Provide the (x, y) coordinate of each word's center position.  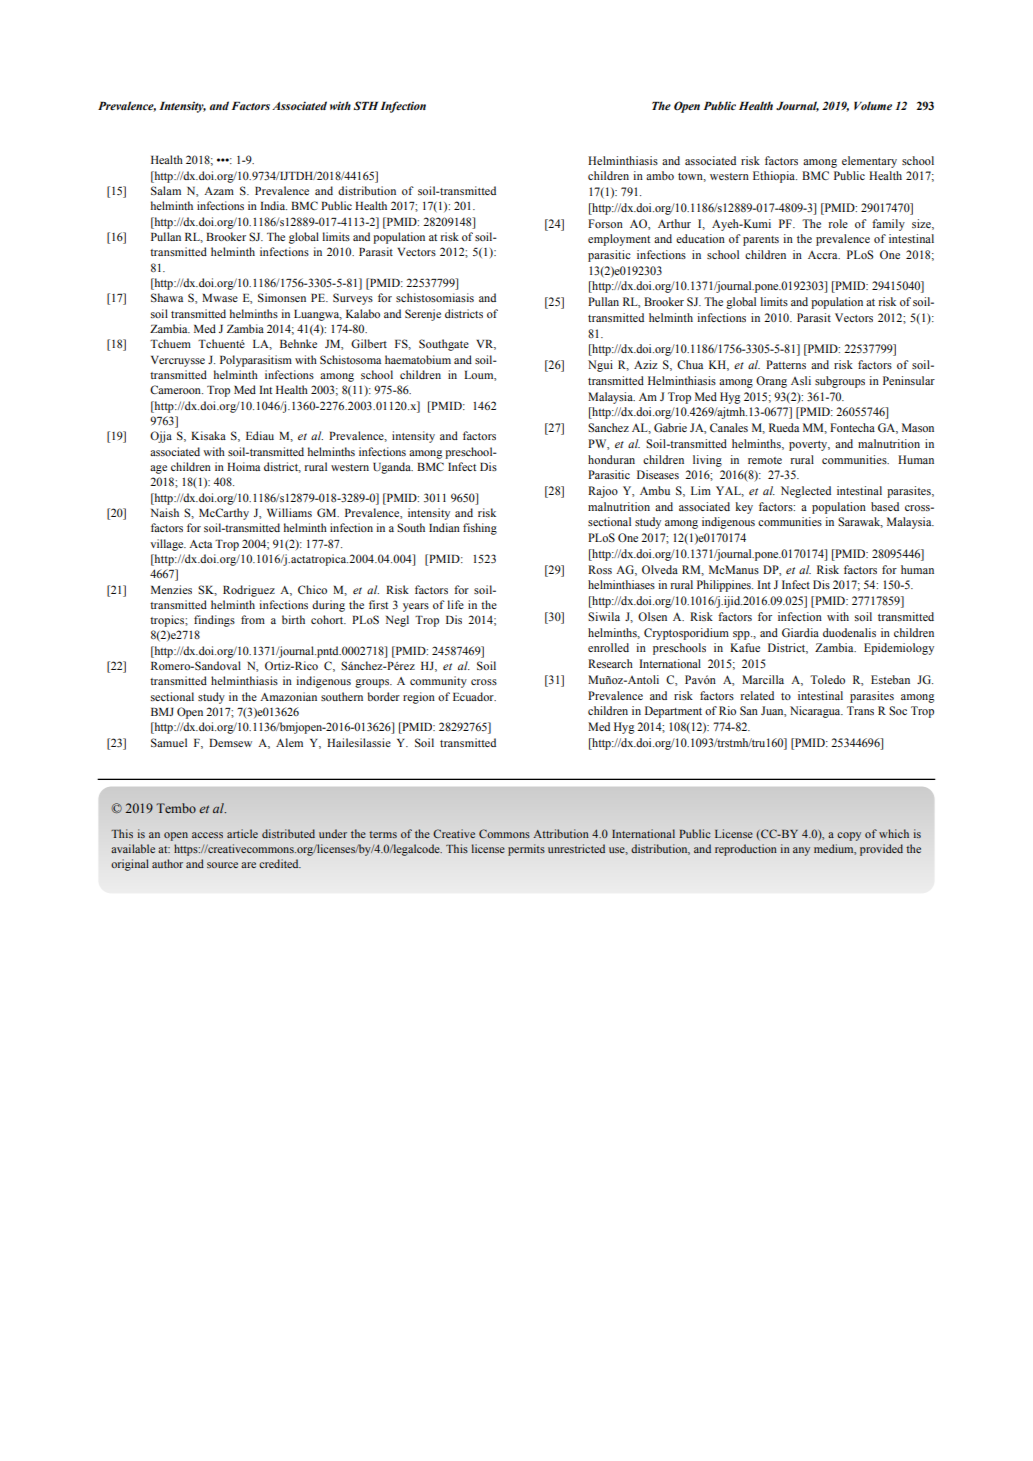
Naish (165, 512)
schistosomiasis (435, 297)
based (885, 506)
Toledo (827, 679)
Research (610, 663)
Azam (219, 191)
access (207, 835)
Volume (873, 105)
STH (365, 105)
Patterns (786, 364)
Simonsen (282, 297)
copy (849, 836)
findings (214, 621)
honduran (611, 459)
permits (526, 850)
